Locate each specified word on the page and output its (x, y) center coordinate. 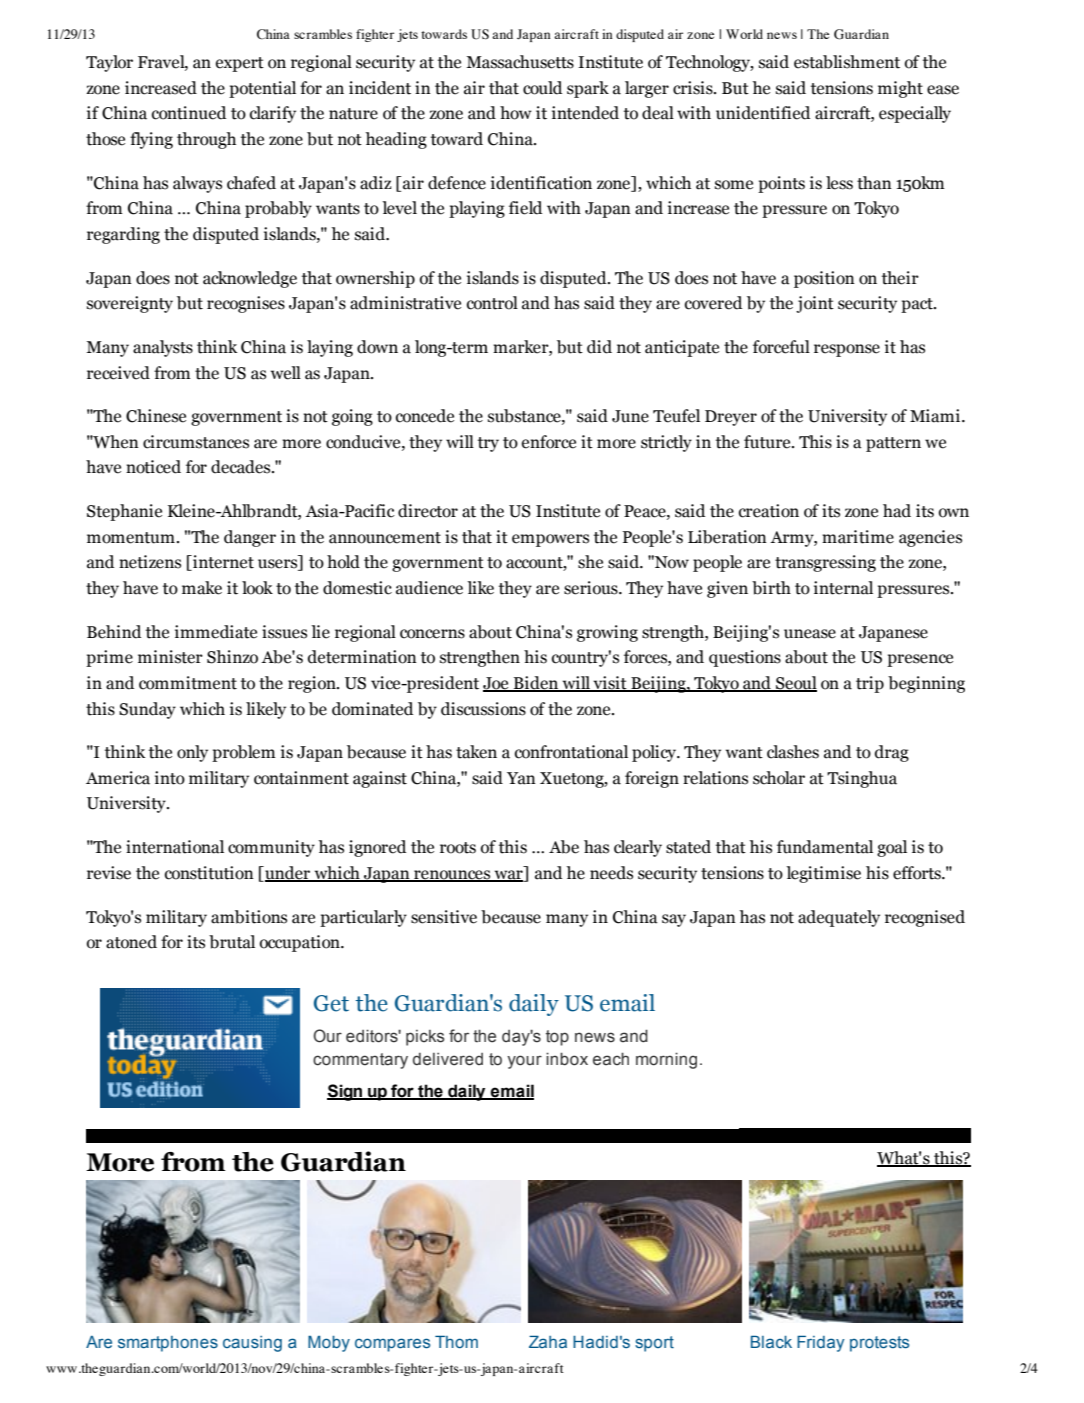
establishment (847, 62)
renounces (452, 876)
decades (242, 467)
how (516, 113)
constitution (209, 873)
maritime (858, 537)
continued (189, 113)
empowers (550, 540)
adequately (839, 918)
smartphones (168, 1344)
